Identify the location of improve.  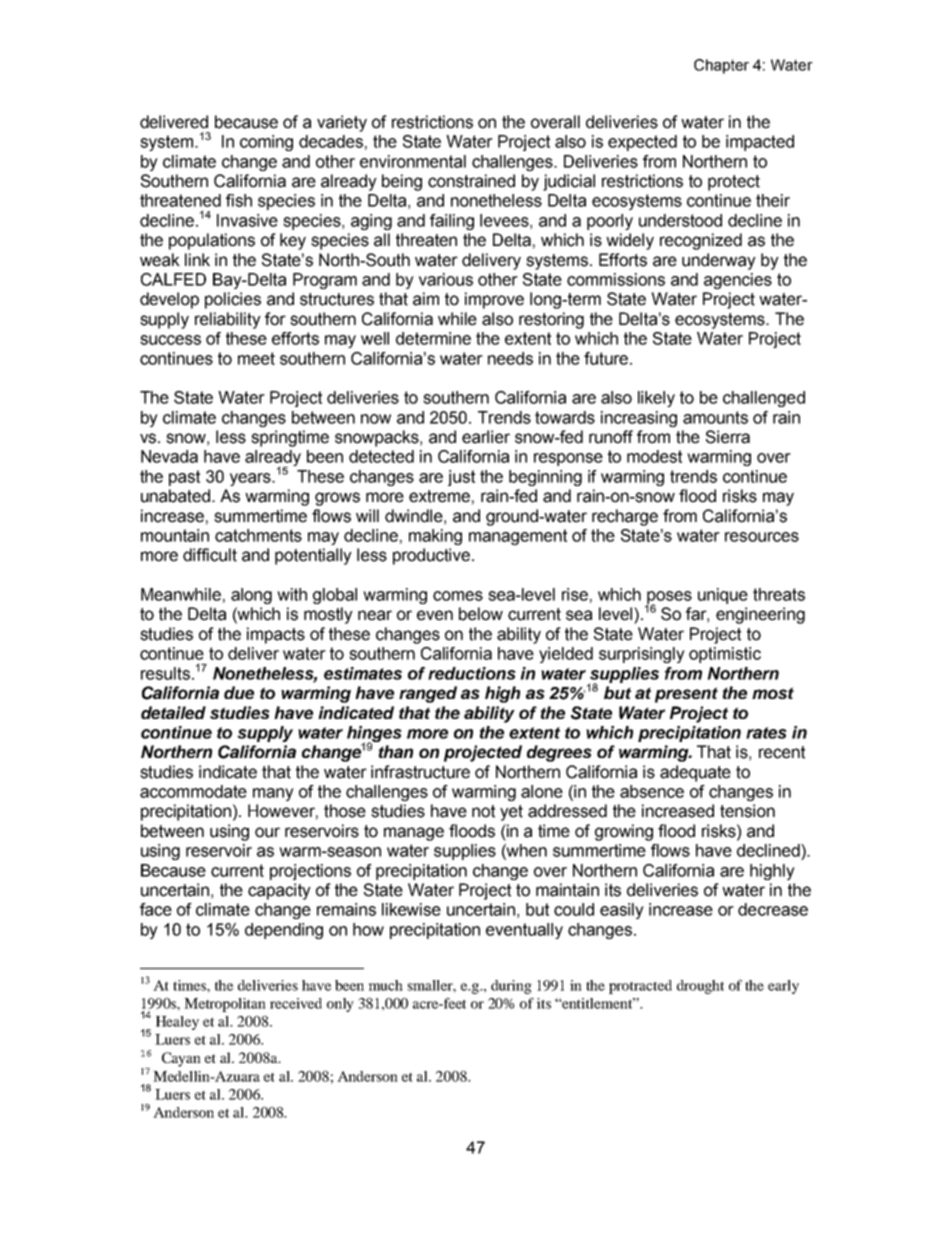
(494, 300).
